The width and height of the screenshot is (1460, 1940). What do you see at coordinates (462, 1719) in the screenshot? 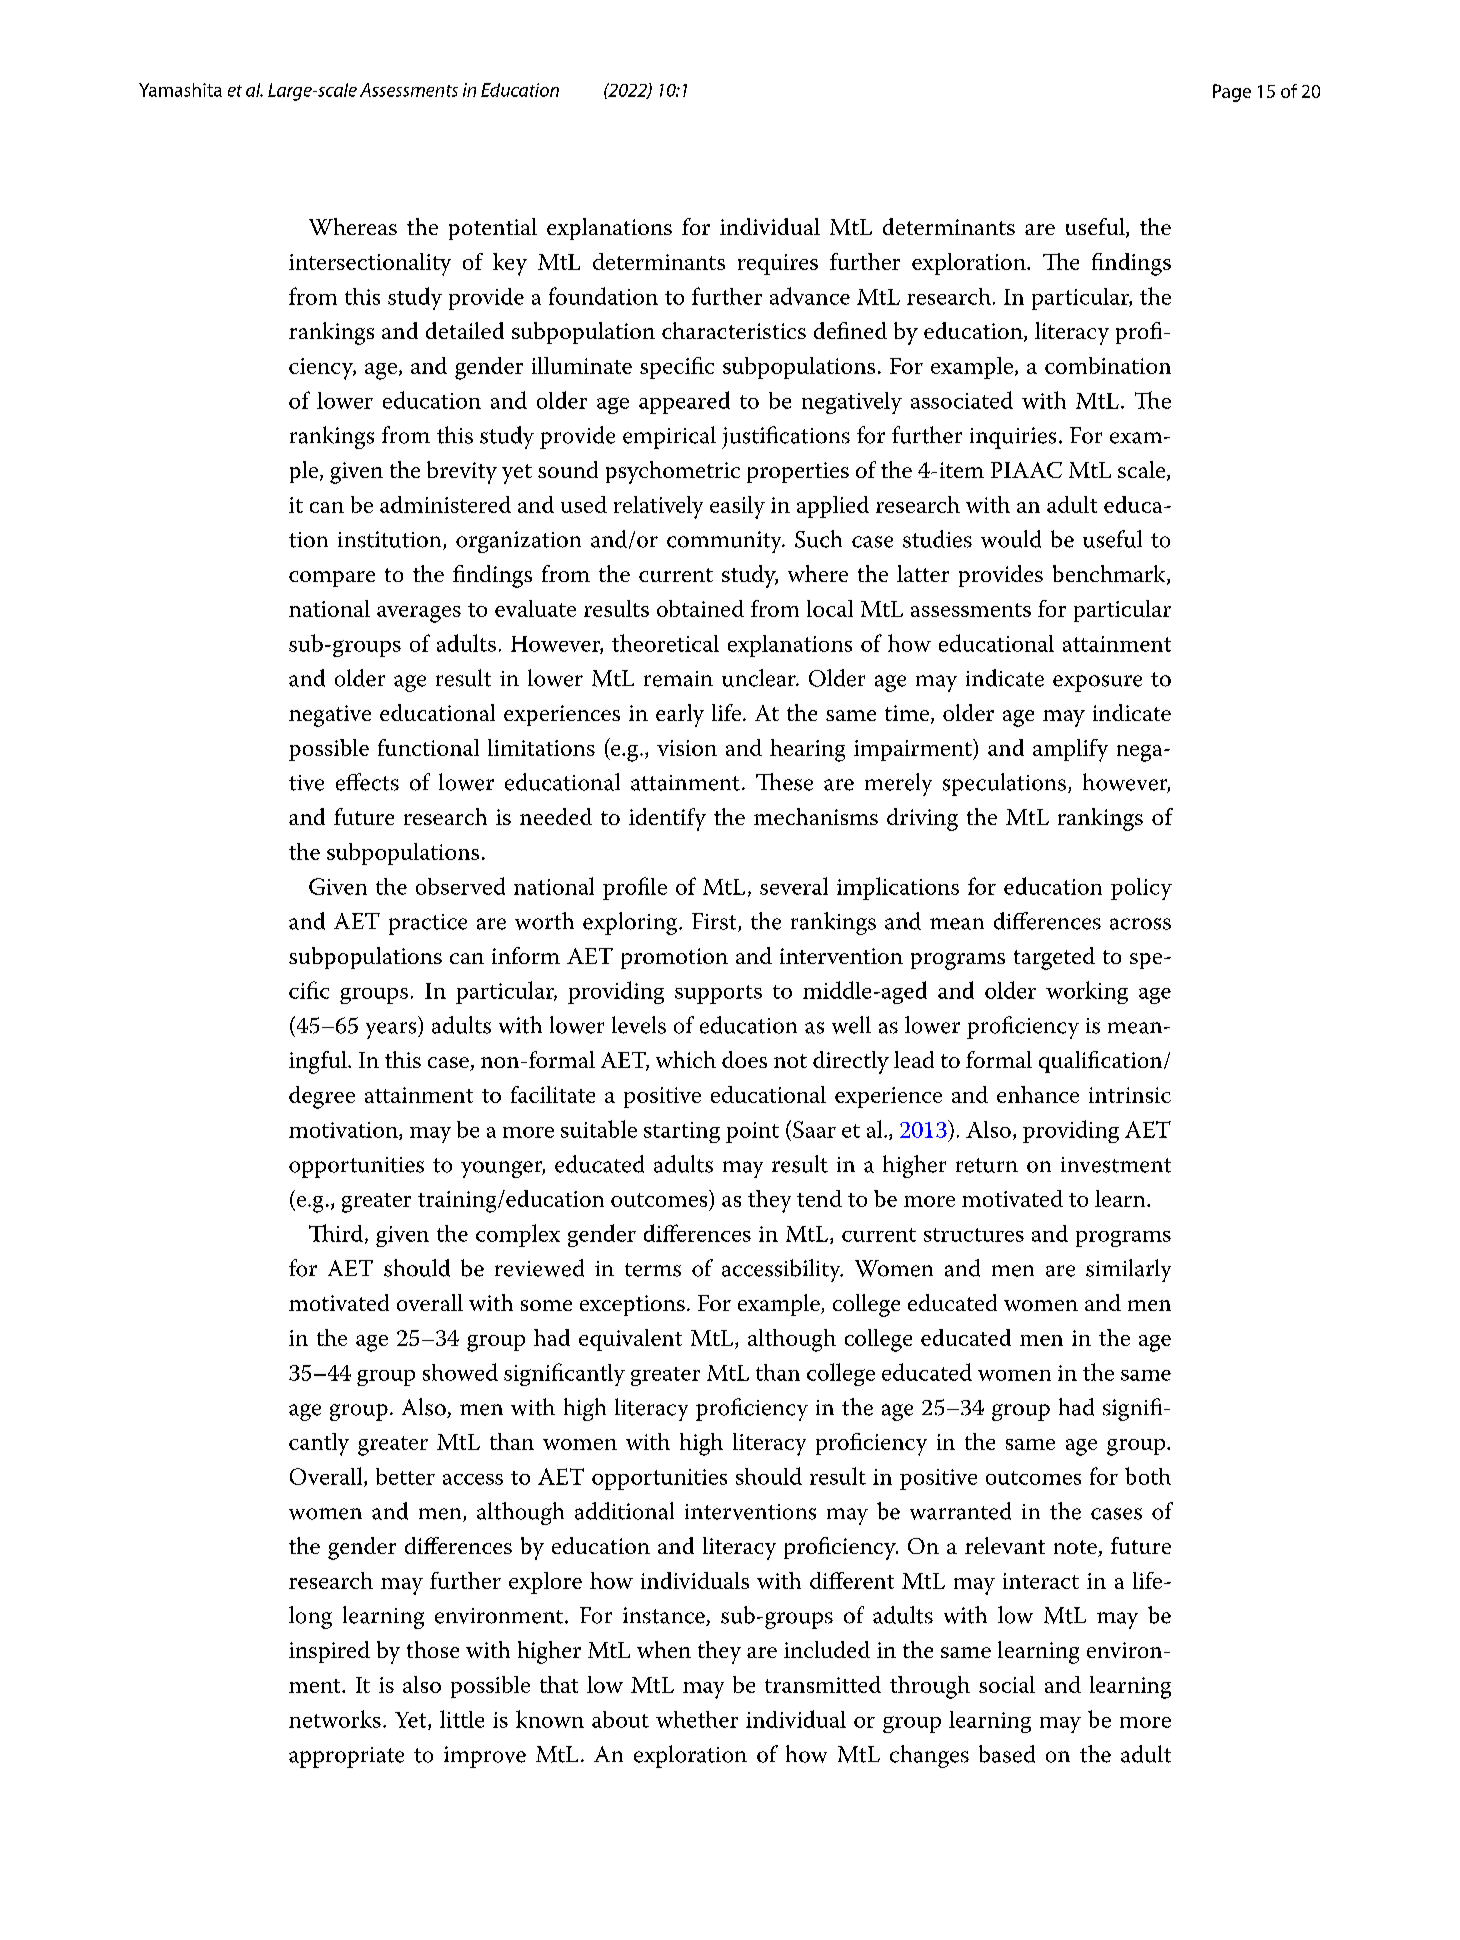
I see `little` at bounding box center [462, 1719].
